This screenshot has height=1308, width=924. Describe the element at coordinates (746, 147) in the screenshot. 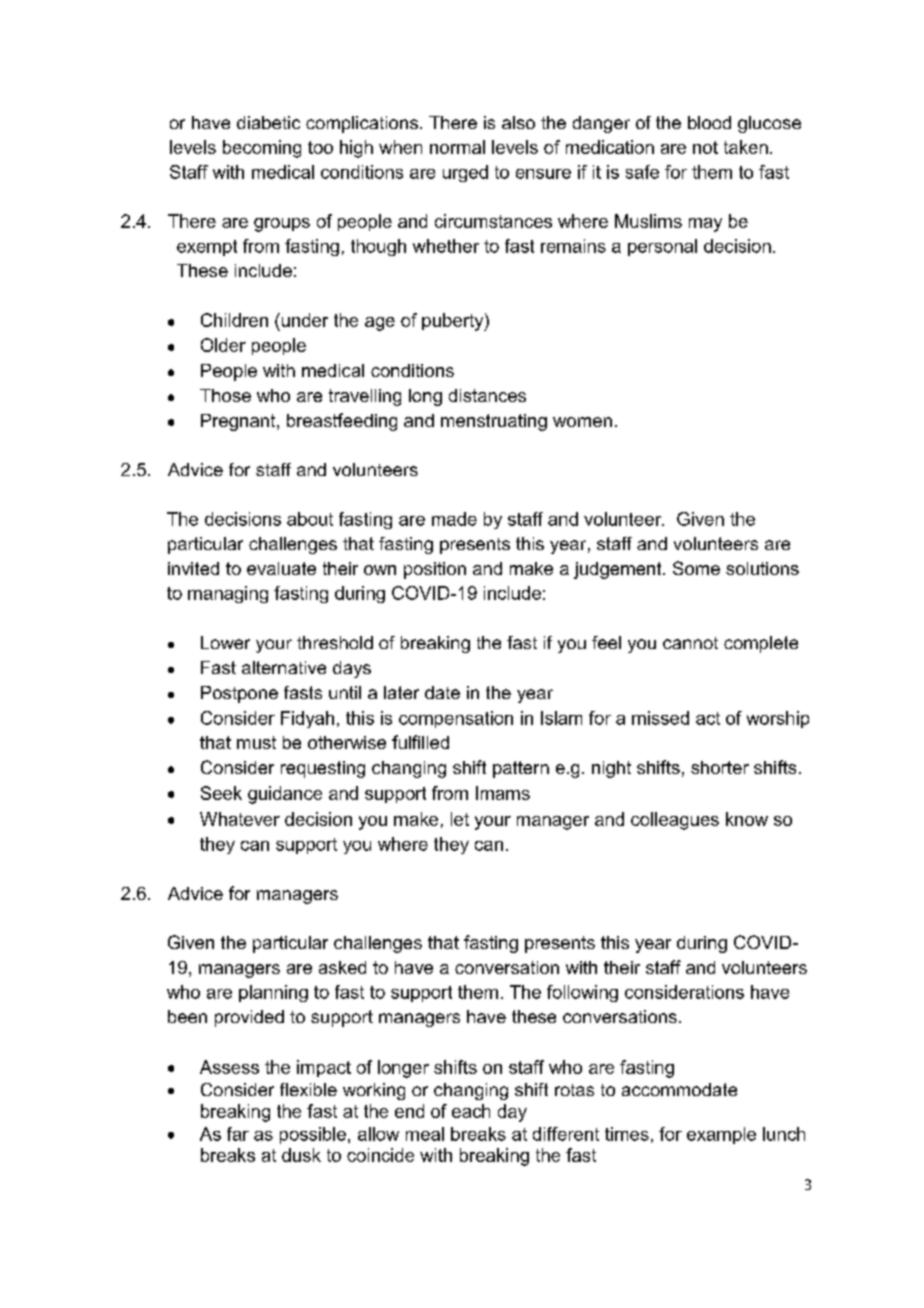

I see `taken` at that location.
